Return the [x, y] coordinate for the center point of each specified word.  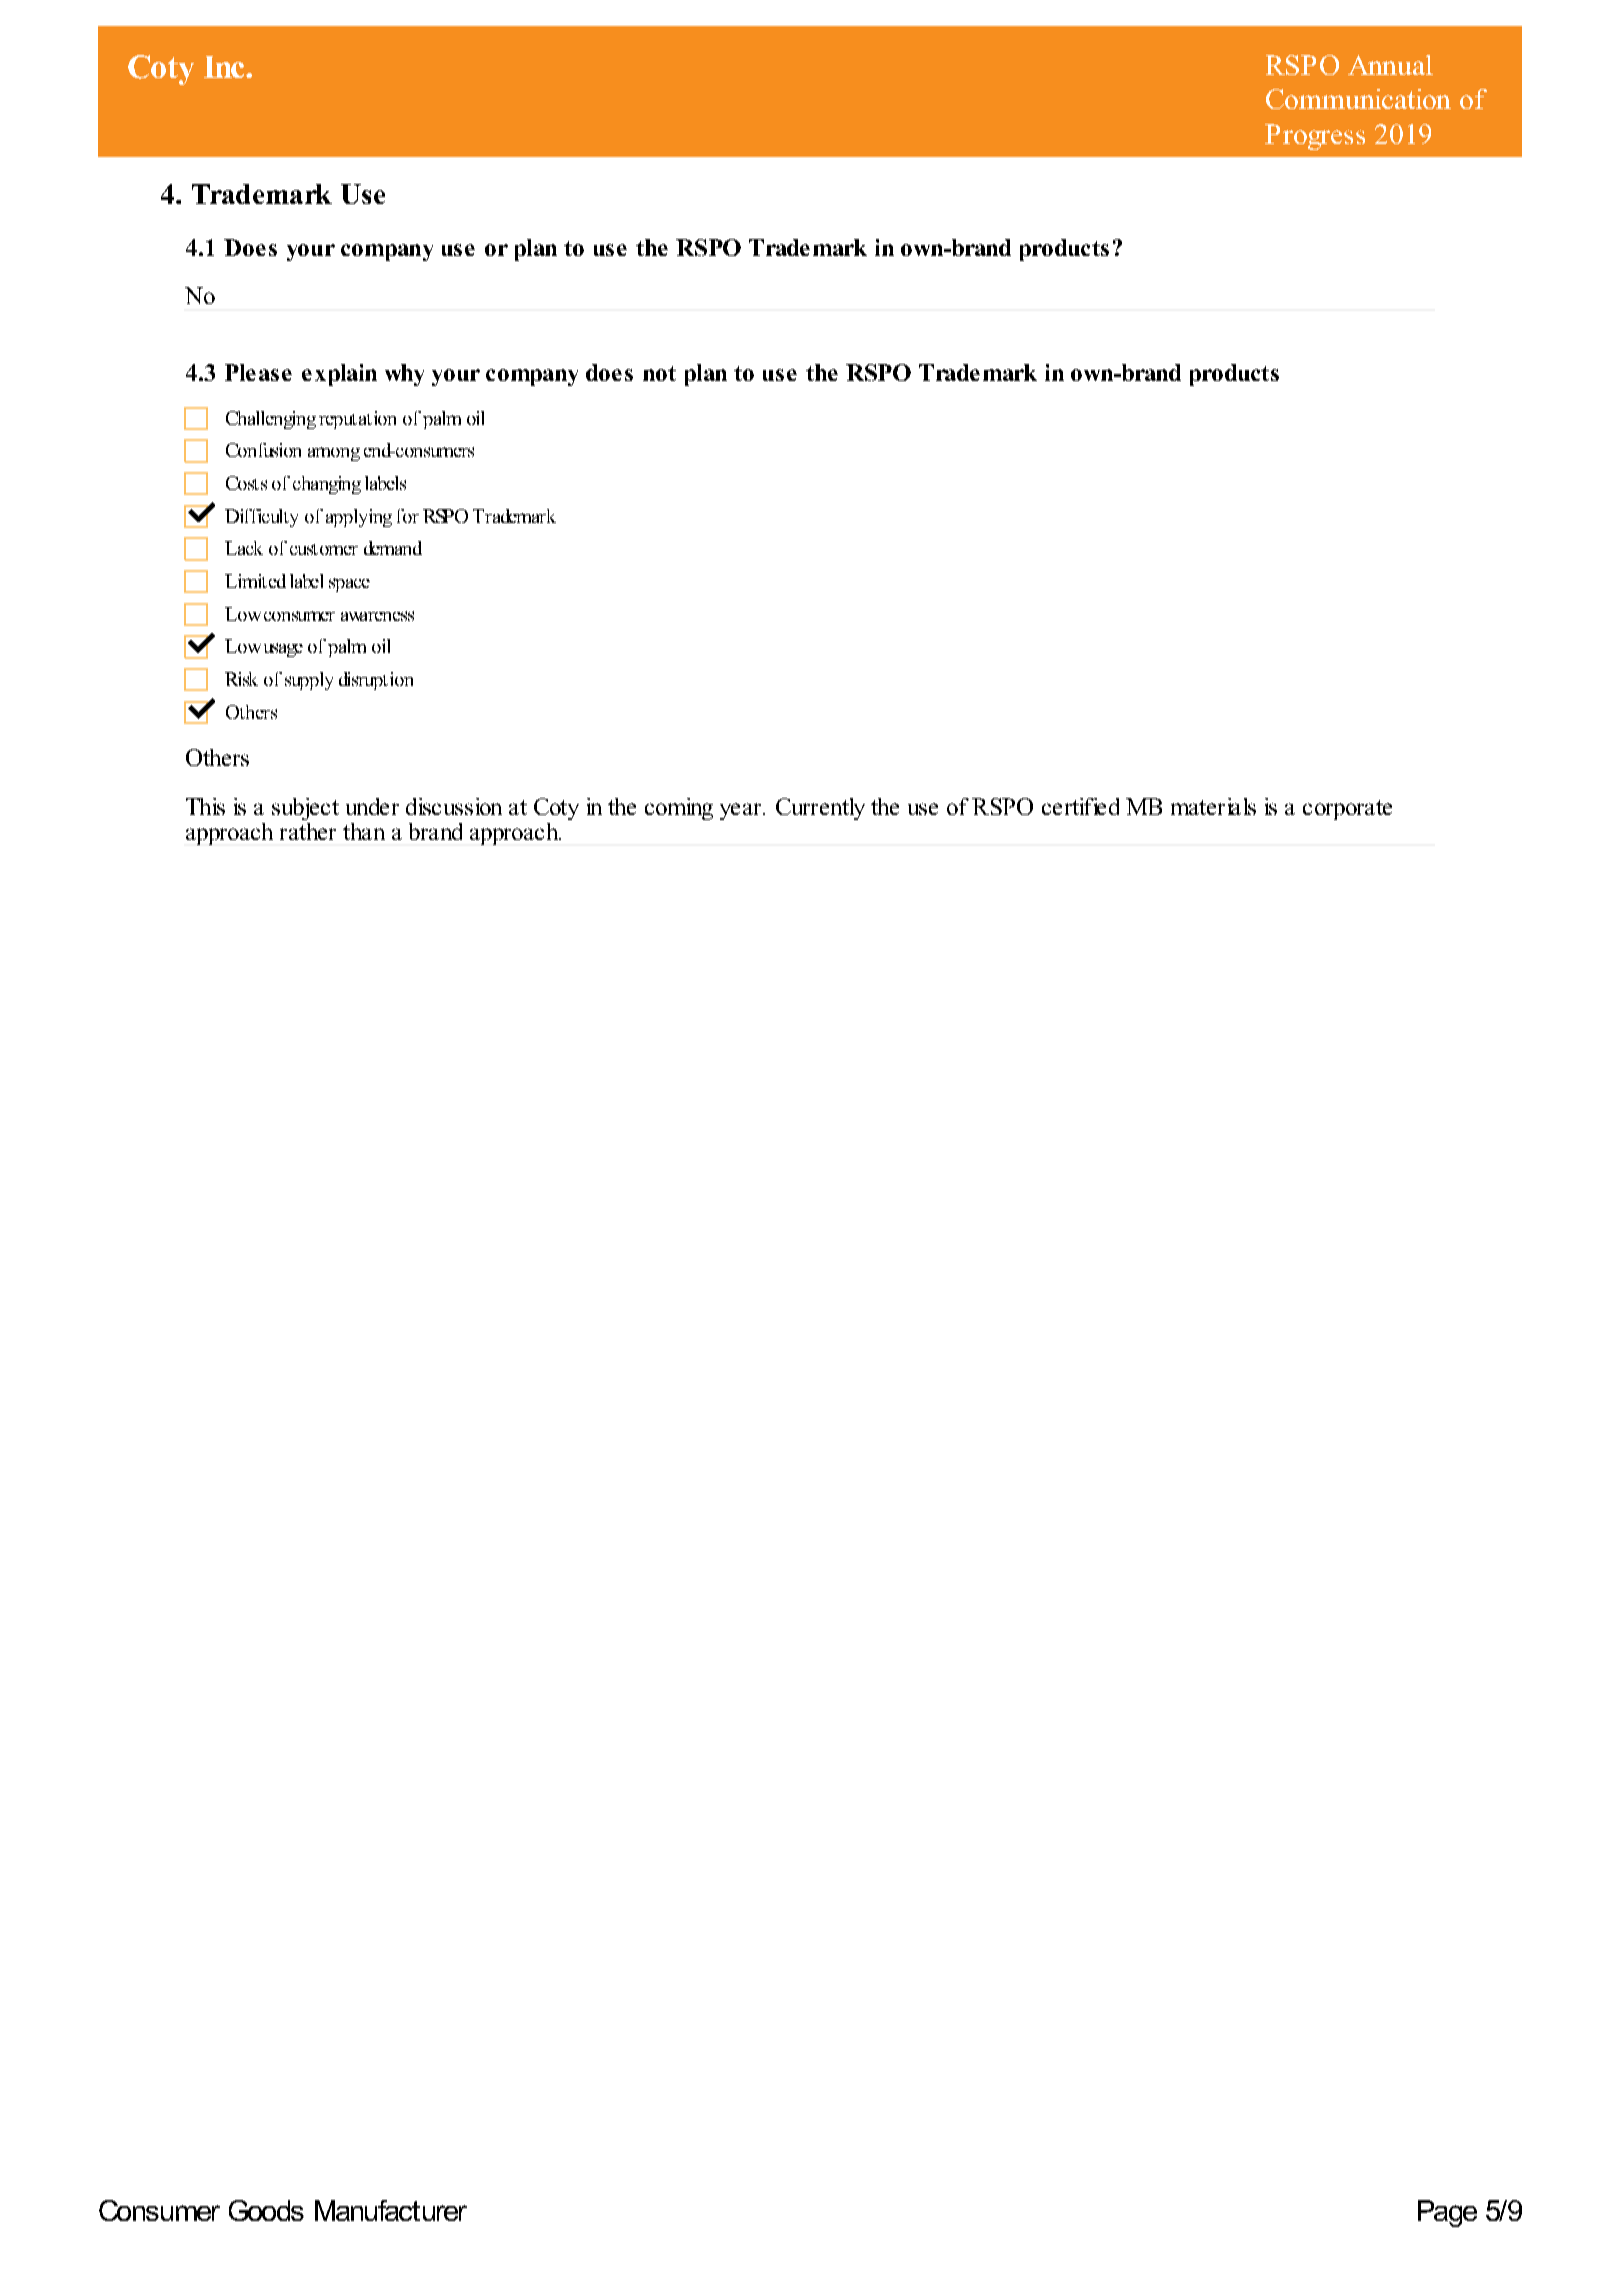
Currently [820, 809]
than [364, 831]
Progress [1315, 137]
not [659, 373]
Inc [225, 67]
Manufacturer [391, 2210]
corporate [1347, 810]
